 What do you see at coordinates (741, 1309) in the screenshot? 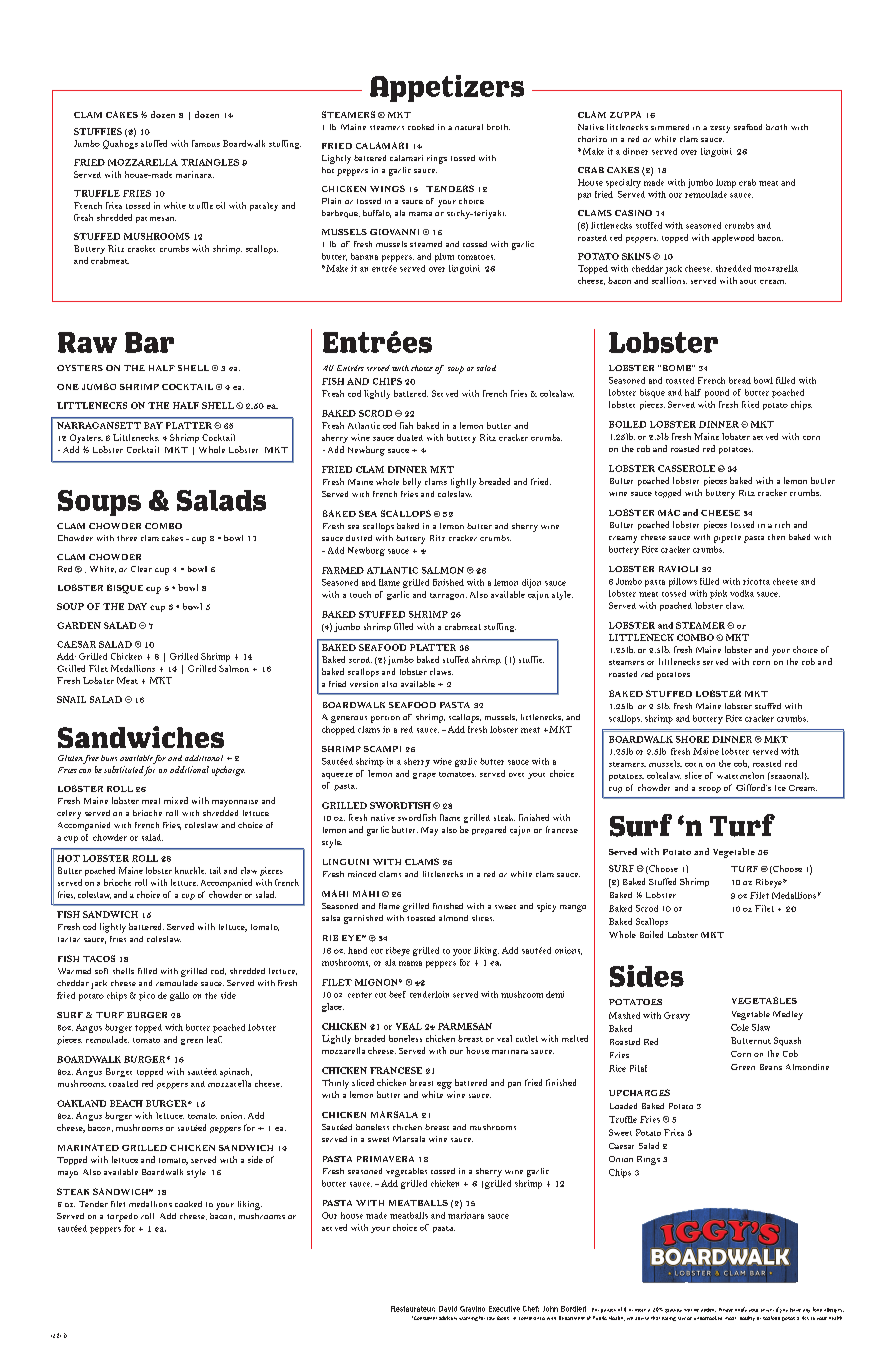
I see `notify` at bounding box center [741, 1309].
